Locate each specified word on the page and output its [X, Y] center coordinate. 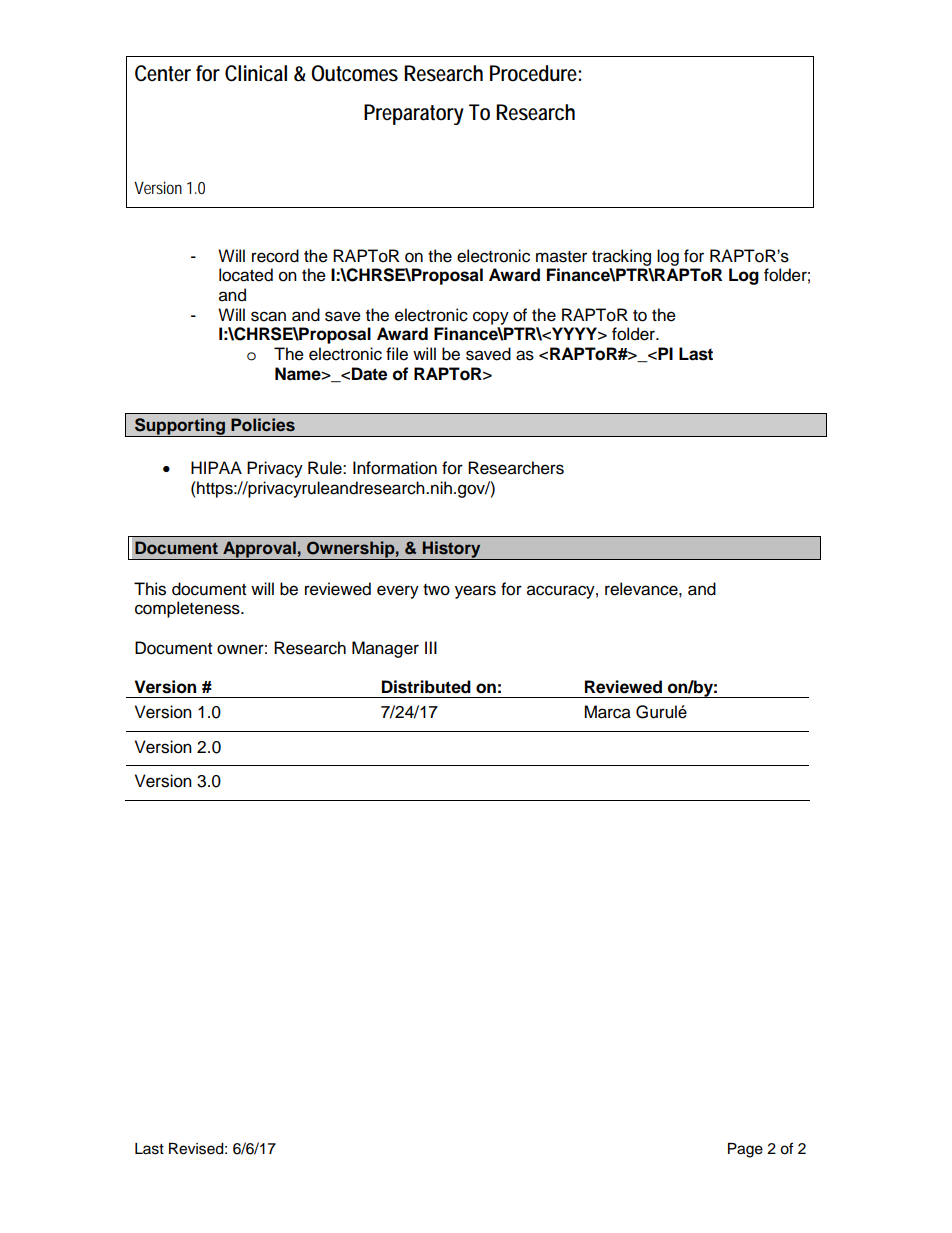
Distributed [426, 687]
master [561, 257]
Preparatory [414, 114]
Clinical [256, 73]
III [431, 647]
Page [745, 1150]
